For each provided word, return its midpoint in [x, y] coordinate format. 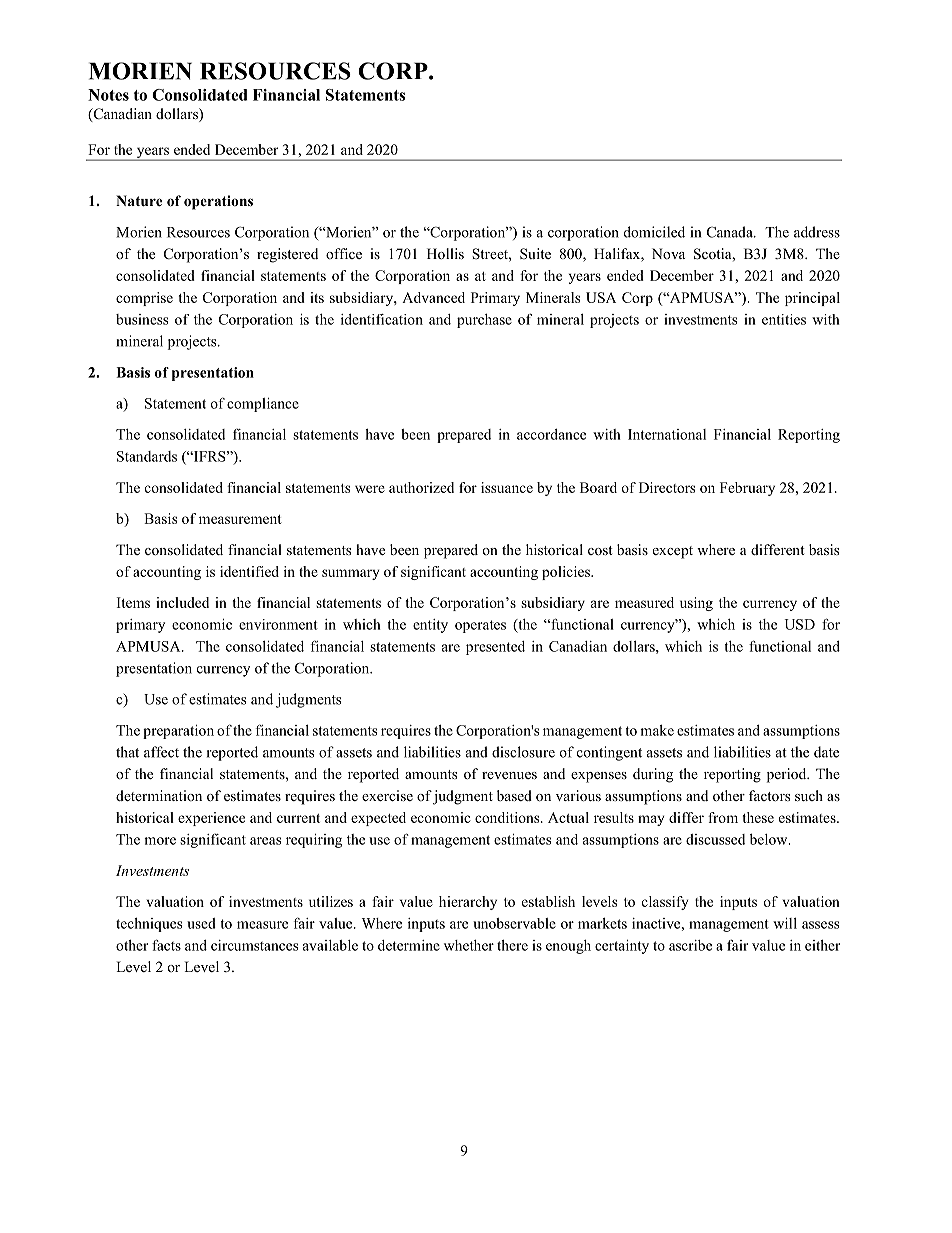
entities [784, 319]
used [201, 923]
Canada [731, 232]
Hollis [445, 253]
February [747, 489]
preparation [178, 732]
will [785, 923]
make [657, 730]
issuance [507, 487]
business [142, 319]
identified [249, 571]
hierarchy [468, 903]
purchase [484, 321]
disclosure [523, 752]
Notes [108, 95]
